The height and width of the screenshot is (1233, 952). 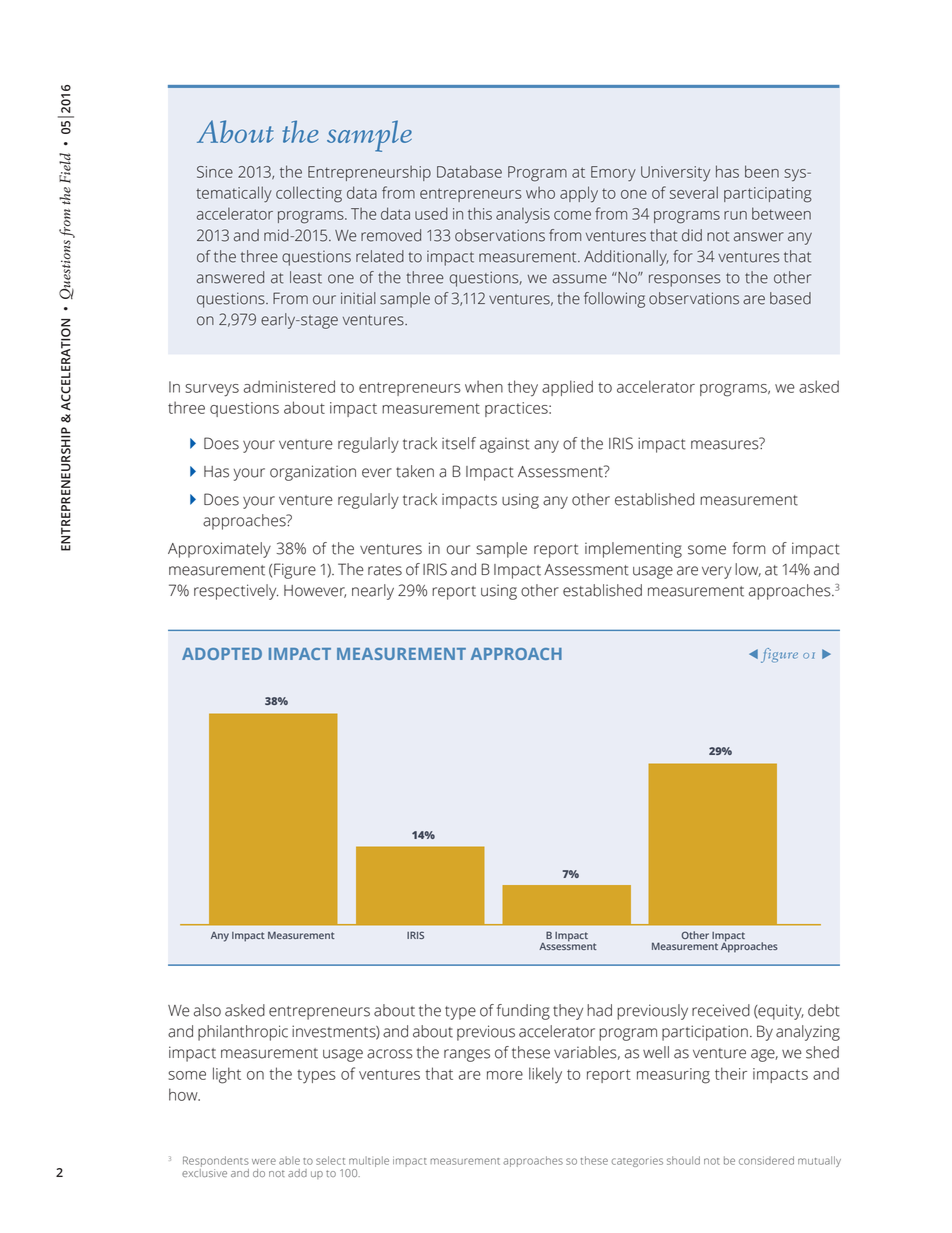 What do you see at coordinates (215, 172) in the screenshot?
I see `Since` at bounding box center [215, 172].
